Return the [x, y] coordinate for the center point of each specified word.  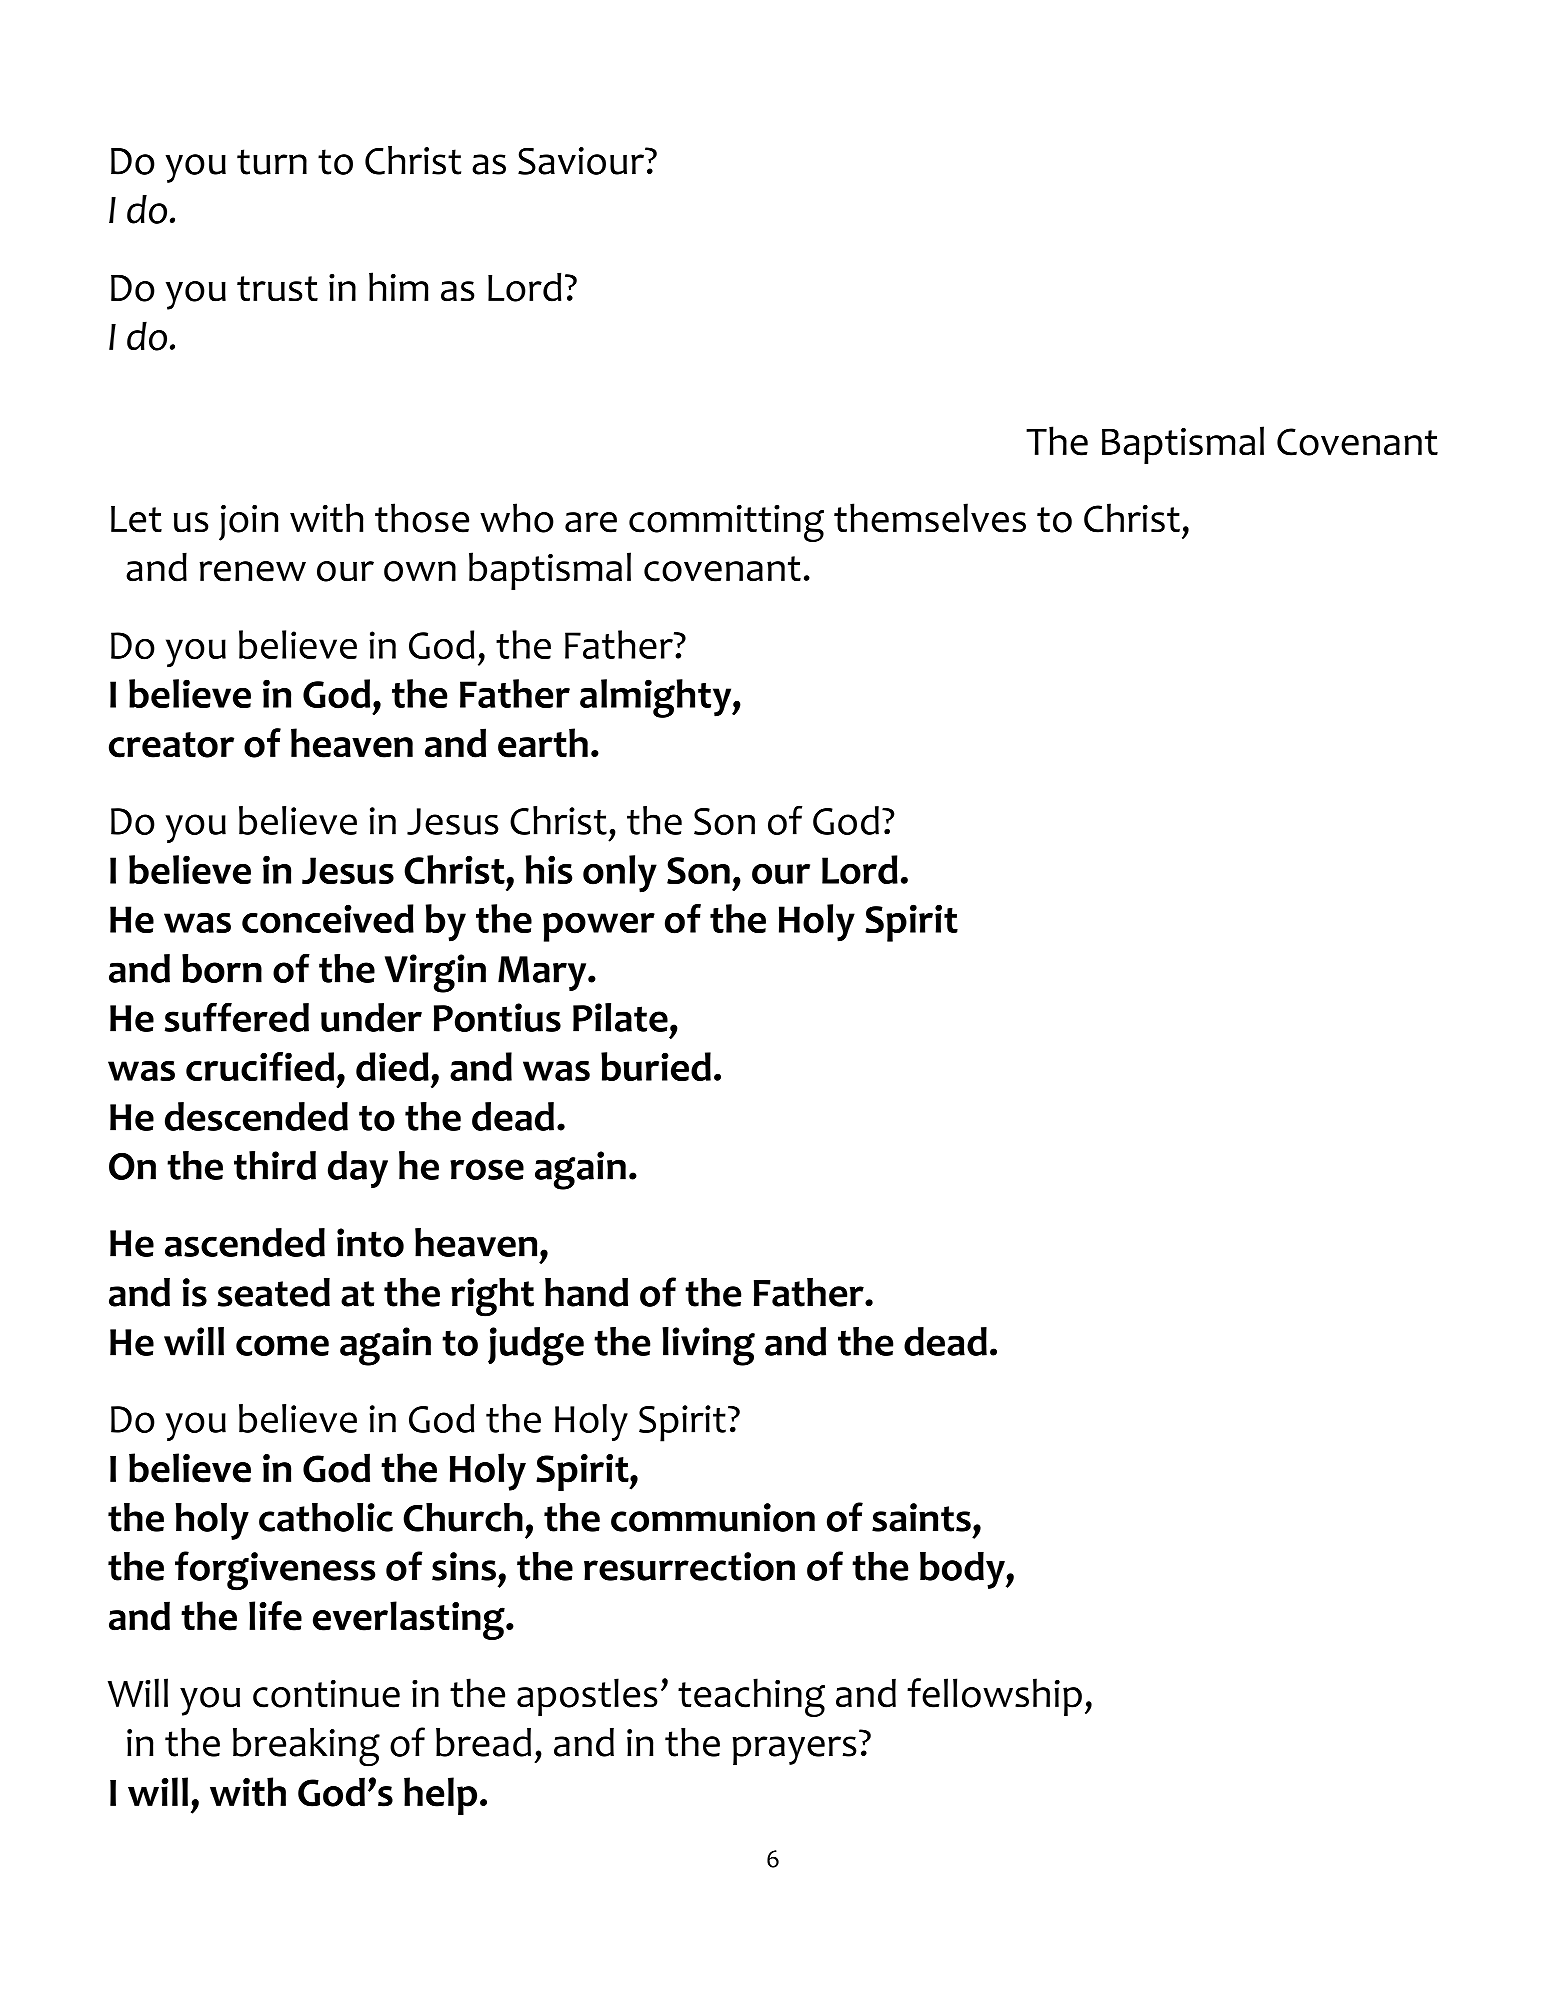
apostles [587, 1697]
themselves [930, 518]
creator [171, 745]
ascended [245, 1242]
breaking [306, 1747]
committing [726, 523]
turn [272, 162]
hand [586, 1292]
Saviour [582, 161]
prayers [795, 1750]
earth [543, 743]
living [708, 1346]
